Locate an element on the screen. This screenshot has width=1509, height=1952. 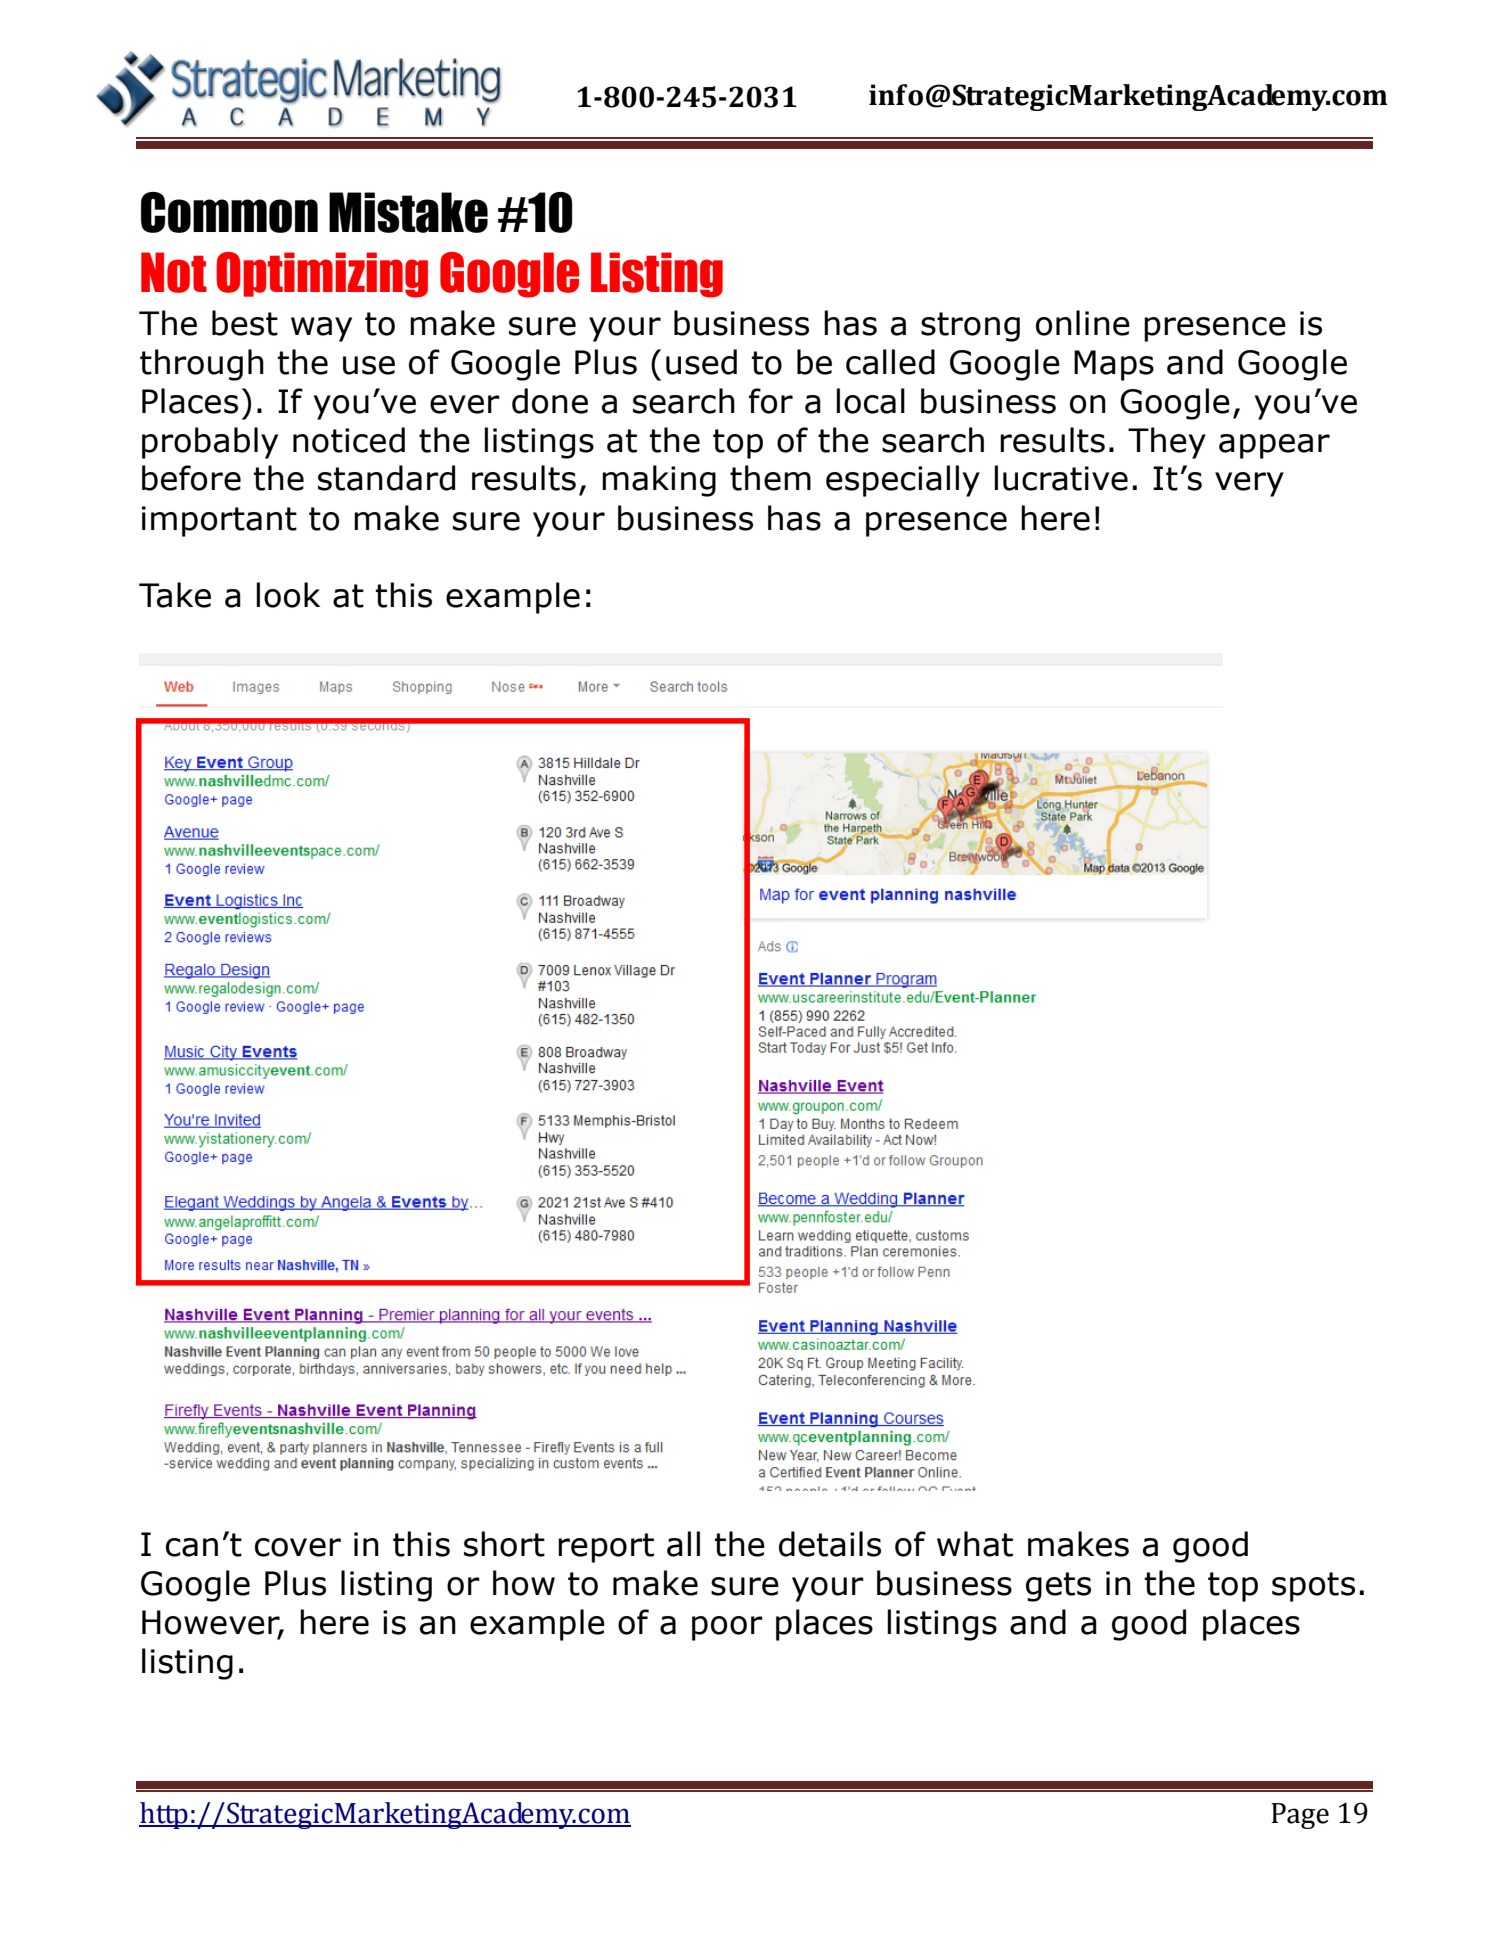
poor is located at coordinates (727, 1628).
